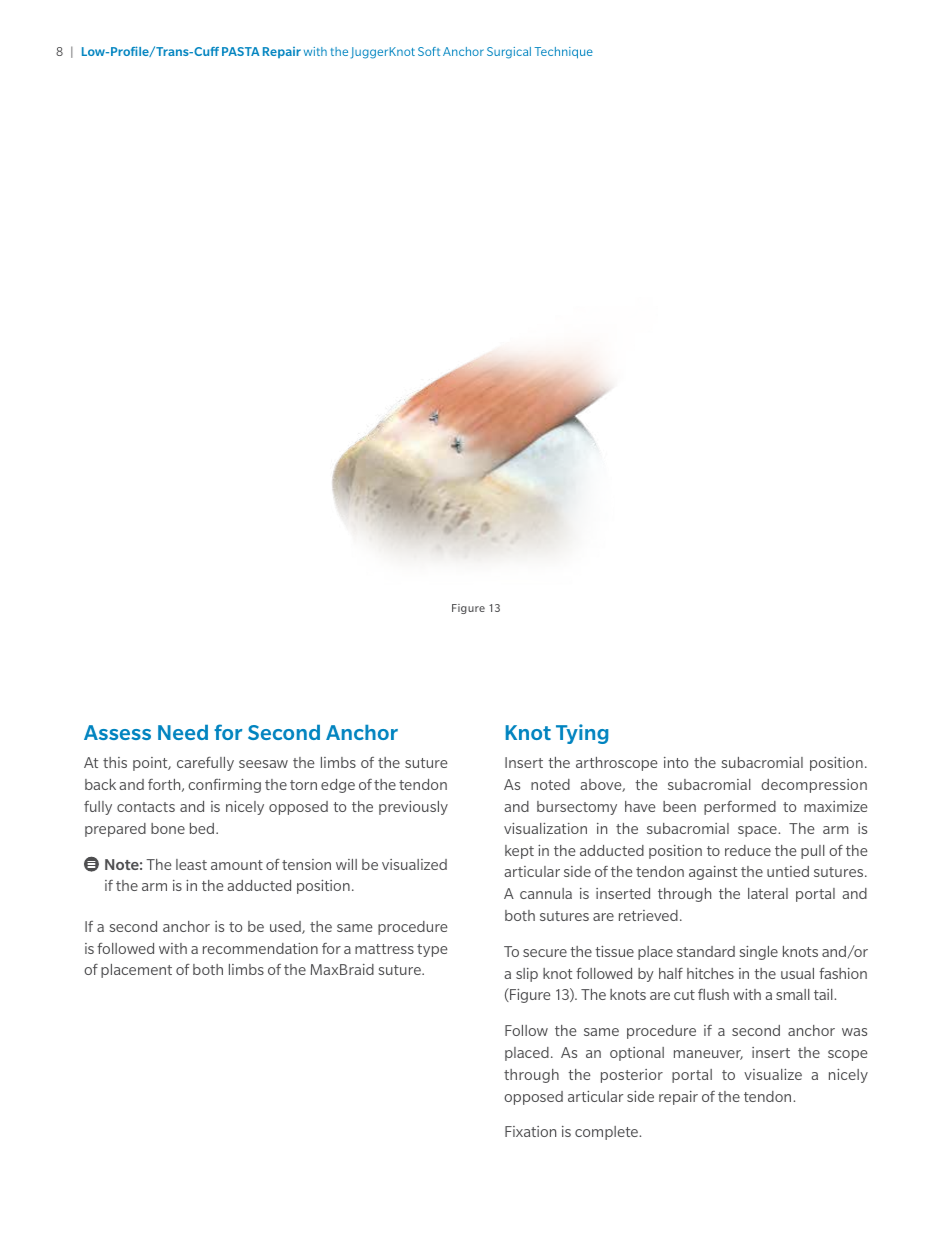 This document has width=952, height=1233. What do you see at coordinates (676, 762) in the document?
I see `into` at bounding box center [676, 762].
